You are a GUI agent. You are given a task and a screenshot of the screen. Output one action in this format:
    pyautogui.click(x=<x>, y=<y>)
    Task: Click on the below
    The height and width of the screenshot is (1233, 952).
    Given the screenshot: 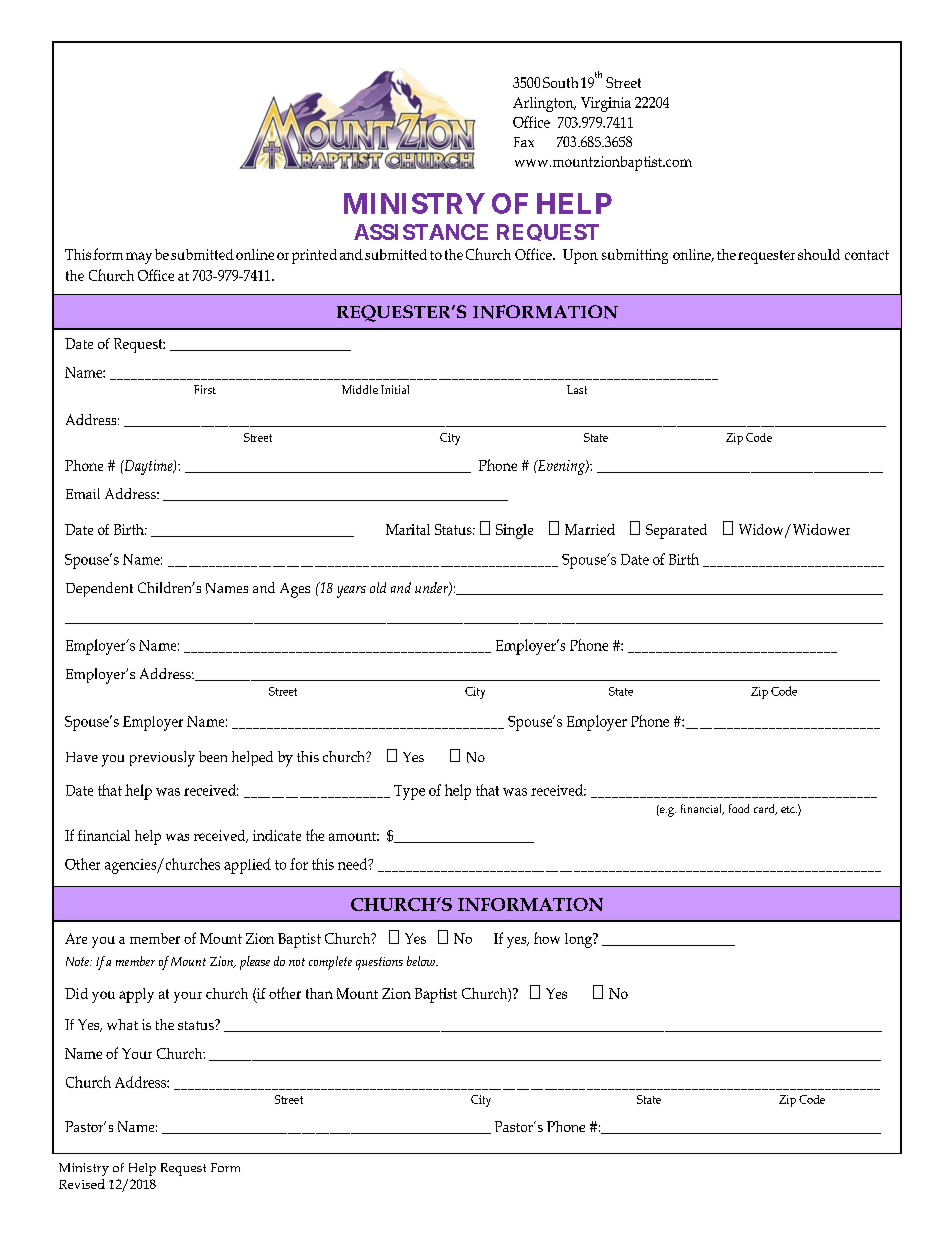 What is the action you would take?
    pyautogui.click(x=422, y=961)
